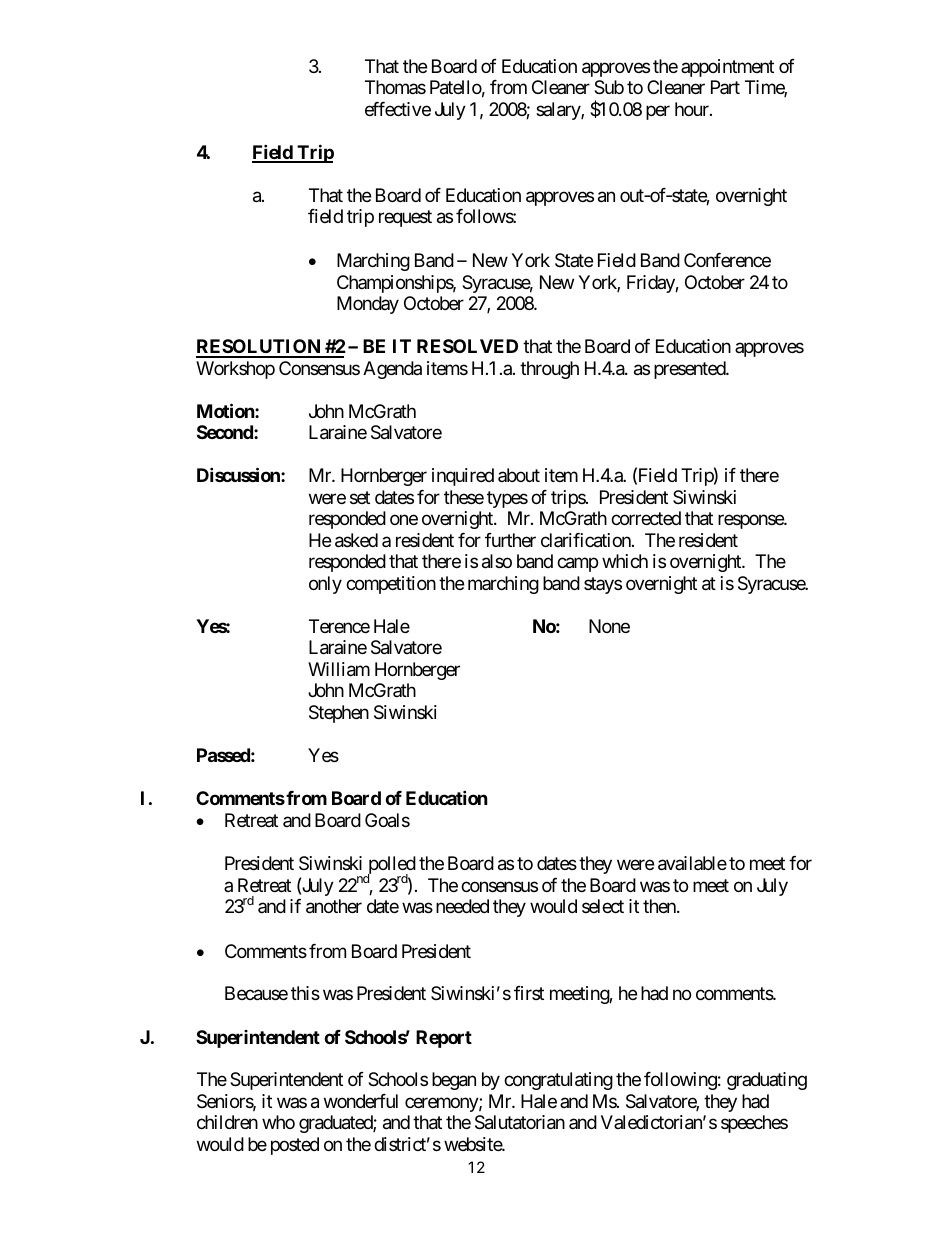 Image resolution: width=952 pixels, height=1233 pixels. Describe the element at coordinates (454, 1081) in the screenshot. I see `began` at that location.
